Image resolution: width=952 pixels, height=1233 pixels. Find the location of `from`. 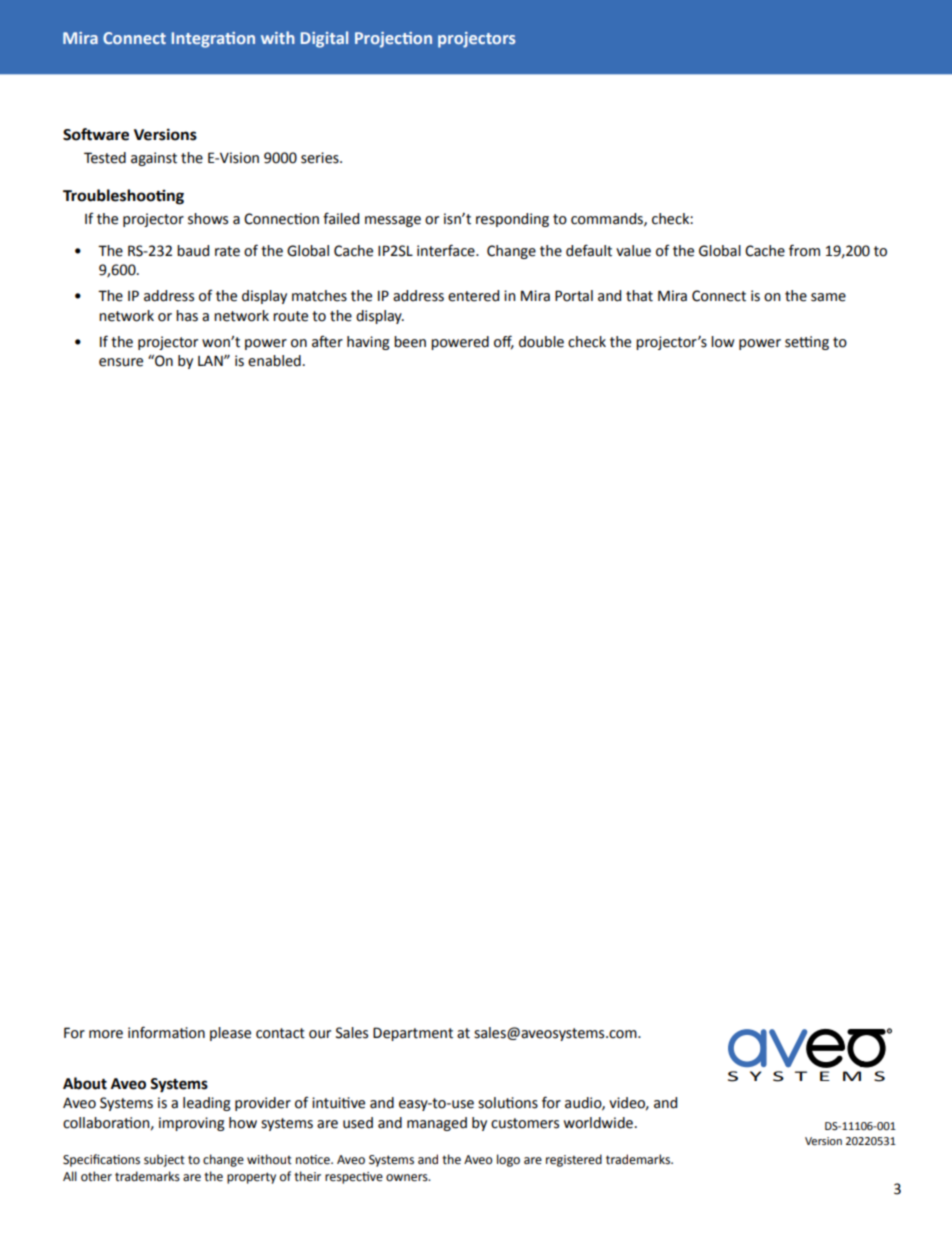

from is located at coordinates (804, 250).
